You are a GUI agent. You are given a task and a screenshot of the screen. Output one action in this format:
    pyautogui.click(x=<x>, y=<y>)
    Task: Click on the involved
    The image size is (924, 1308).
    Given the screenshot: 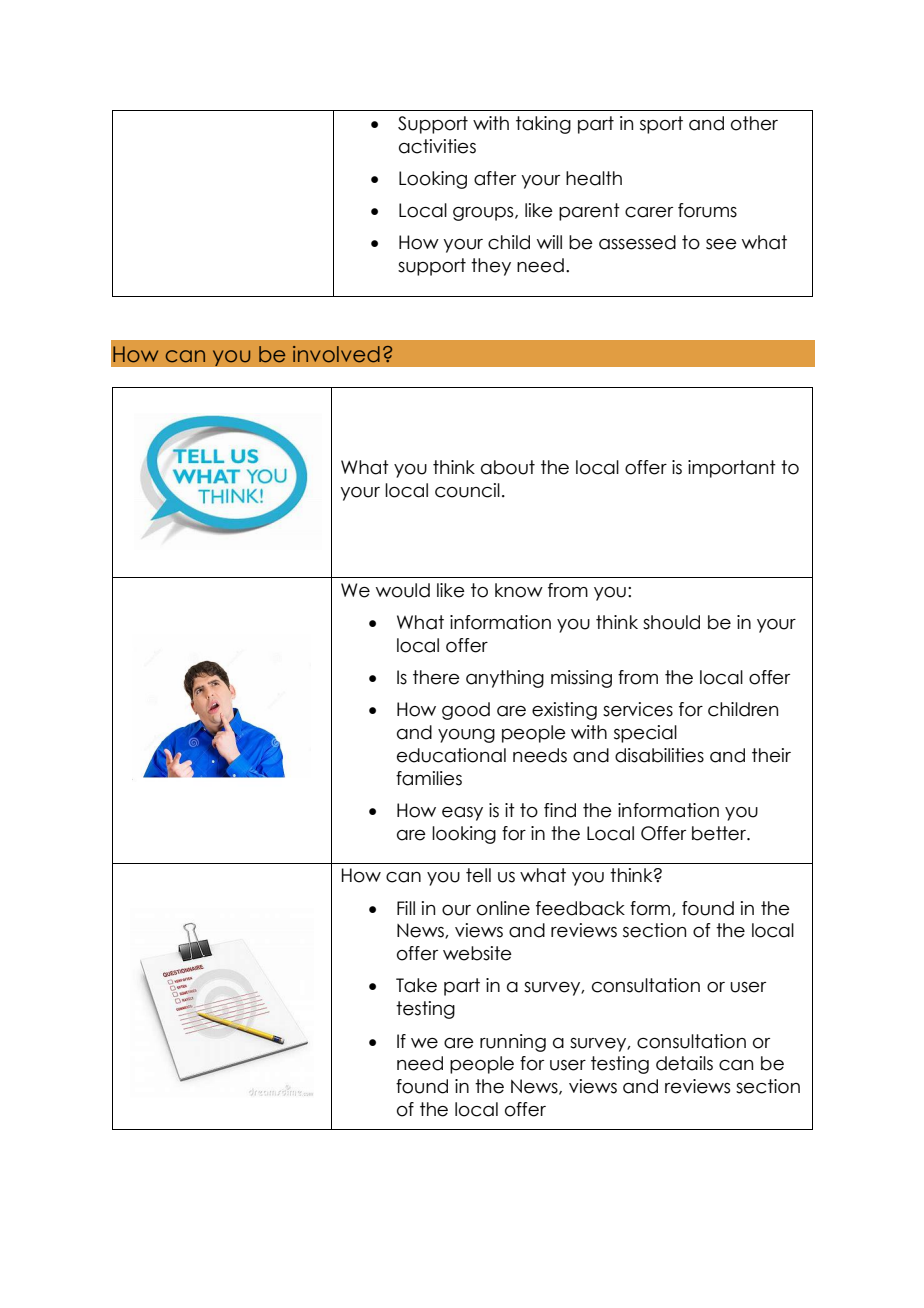 What is the action you would take?
    pyautogui.click(x=336, y=354)
